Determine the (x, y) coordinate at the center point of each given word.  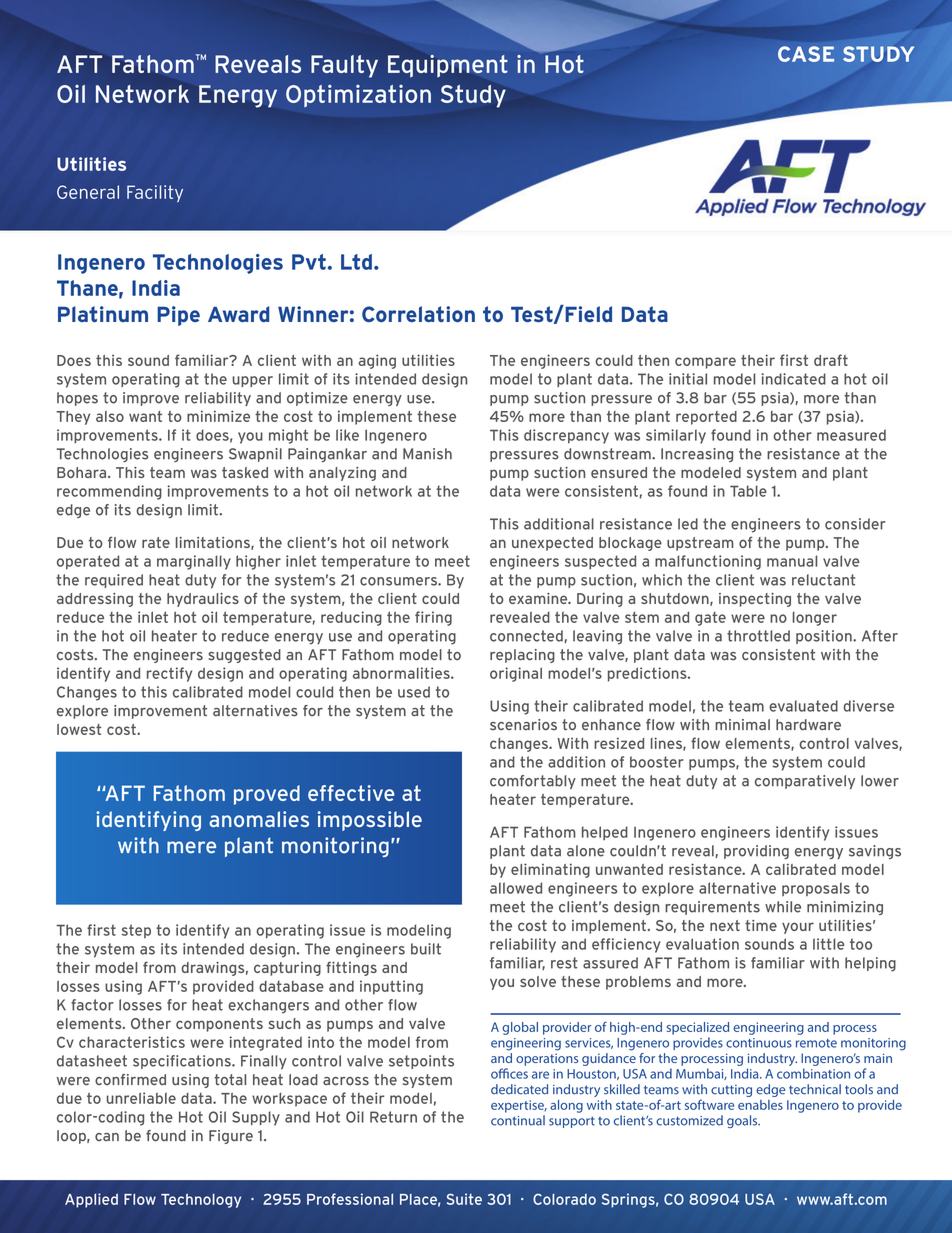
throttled (758, 636)
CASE (806, 54)
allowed (516, 888)
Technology (201, 1200)
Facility (155, 193)
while (783, 907)
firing (433, 618)
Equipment (448, 66)
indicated (794, 379)
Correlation (418, 314)
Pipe (178, 316)
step (136, 931)
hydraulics (203, 600)
